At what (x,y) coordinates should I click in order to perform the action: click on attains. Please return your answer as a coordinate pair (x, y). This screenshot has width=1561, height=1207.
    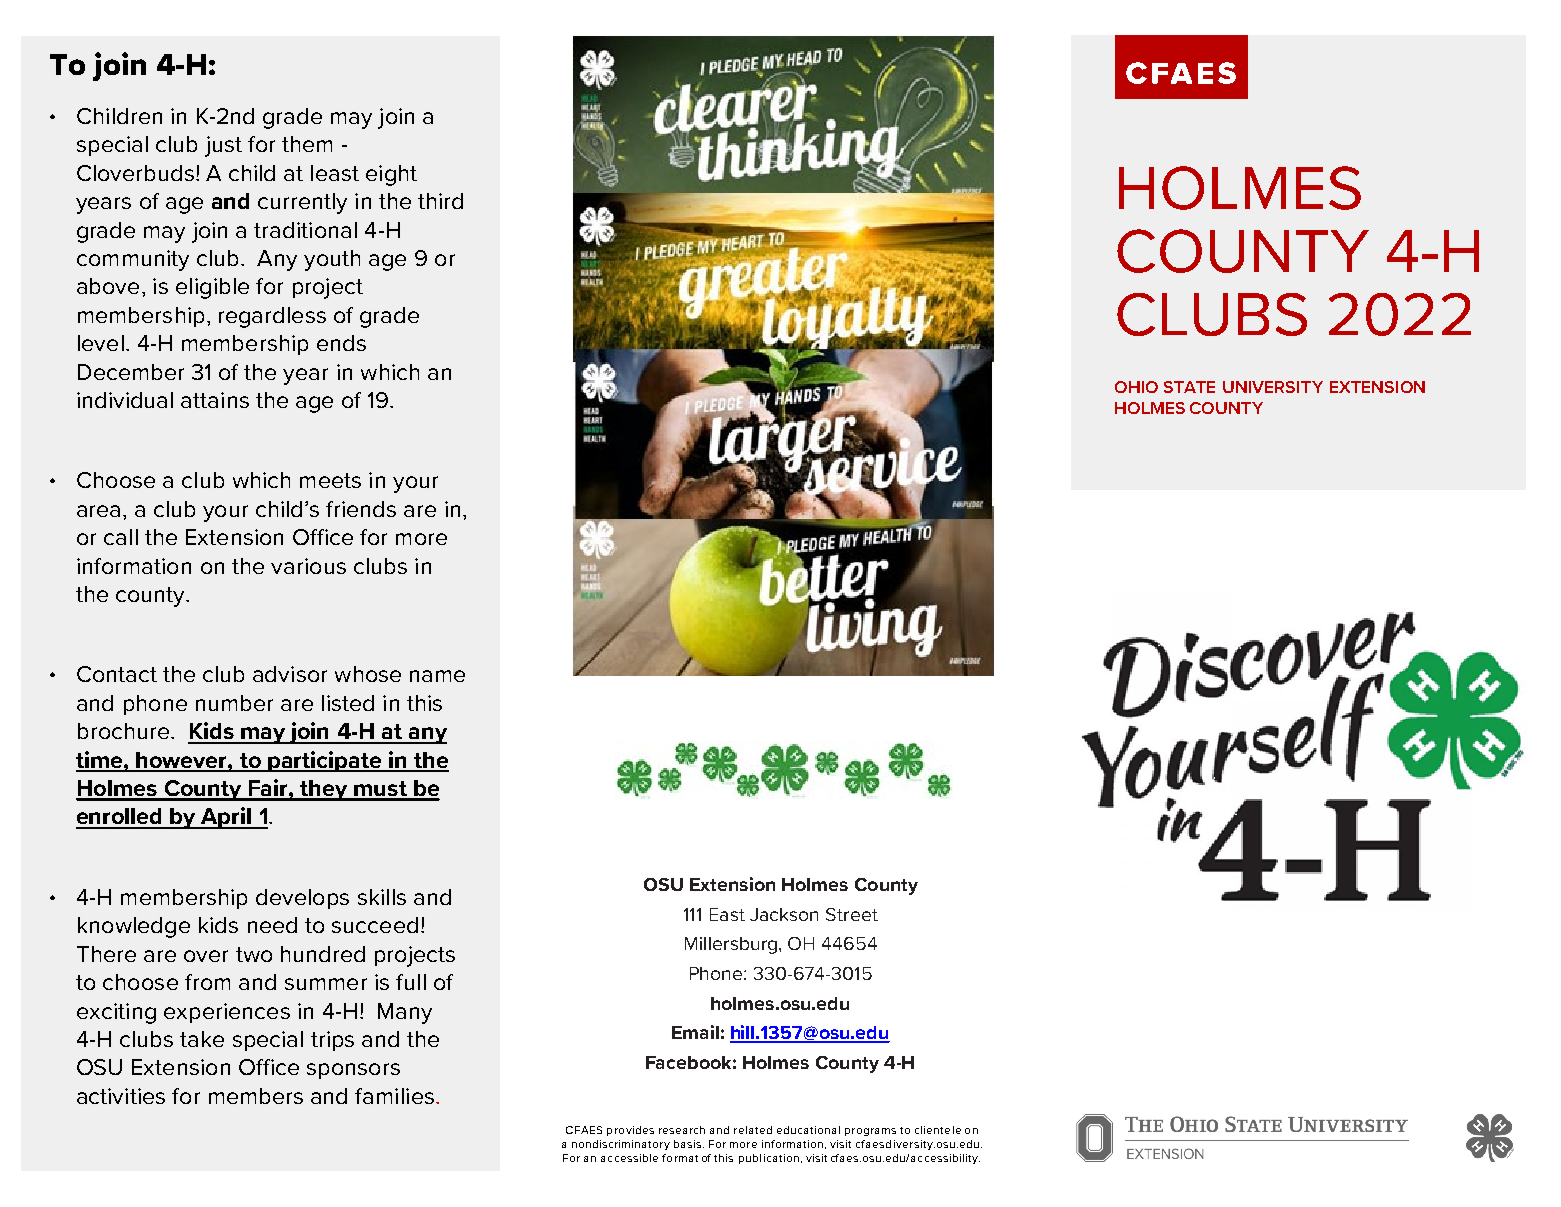
    Looking at the image, I should click on (215, 400).
